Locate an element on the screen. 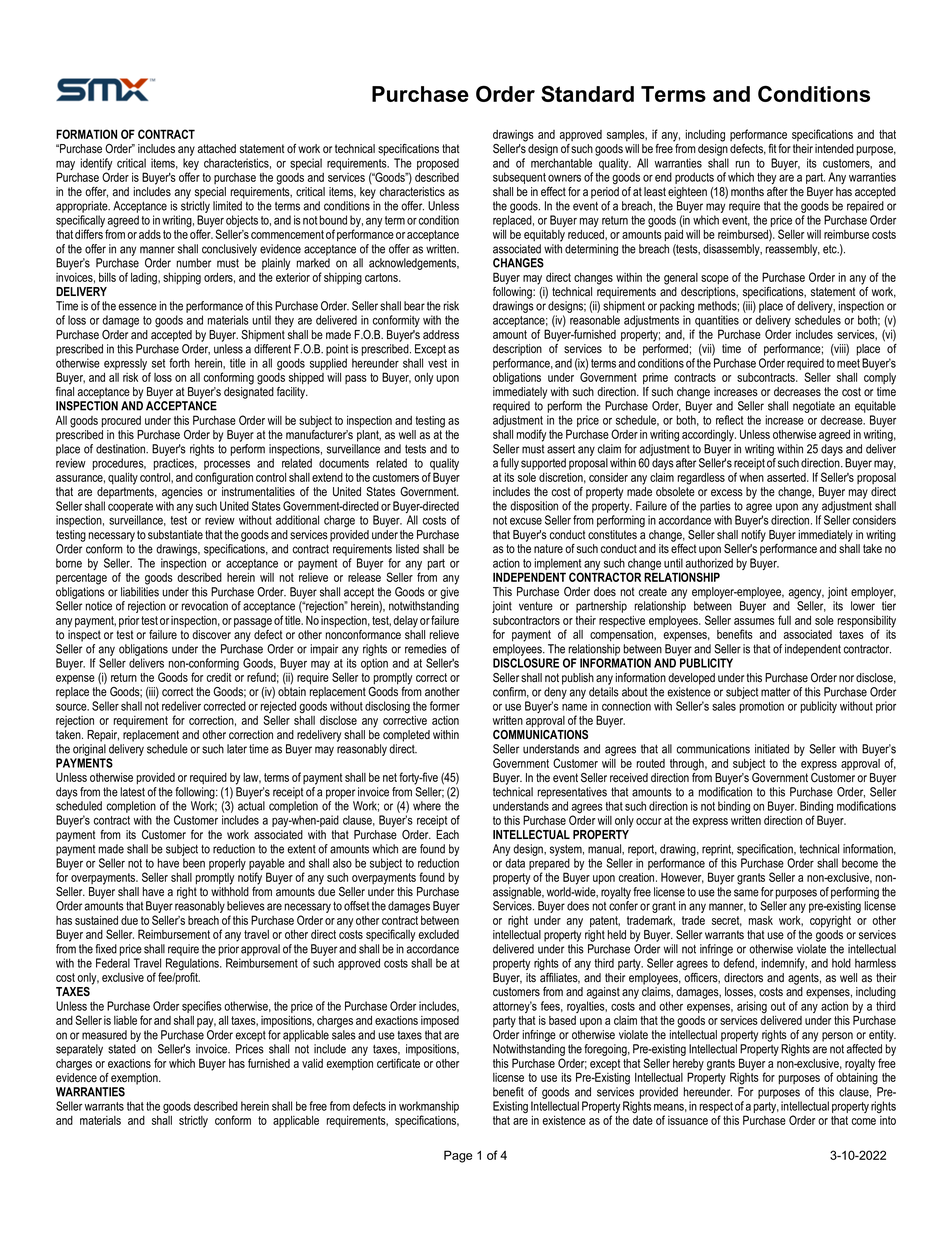 This screenshot has width=952, height=1233. Page is located at coordinates (458, 1156).
